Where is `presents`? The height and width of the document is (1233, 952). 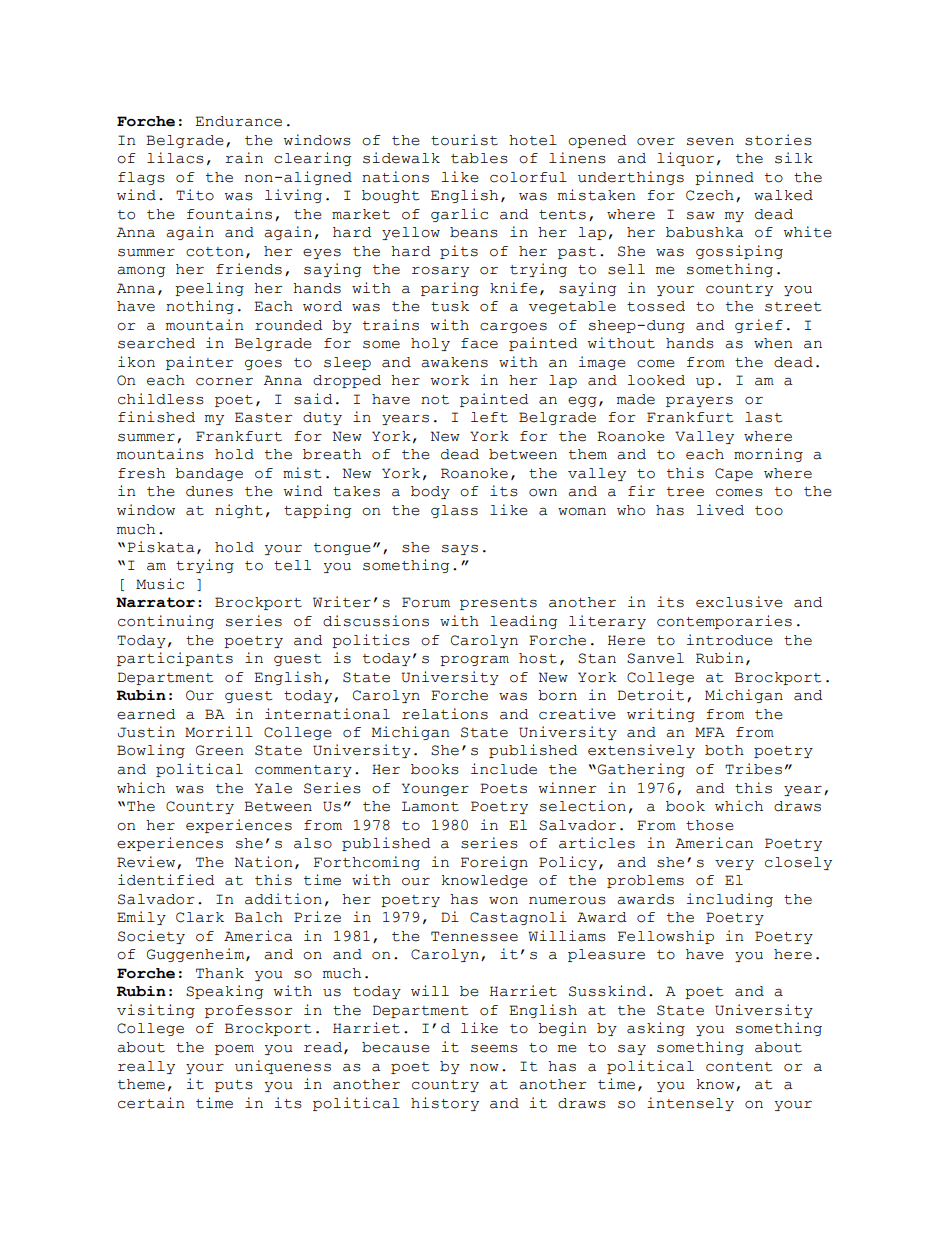
presents is located at coordinates (498, 604).
